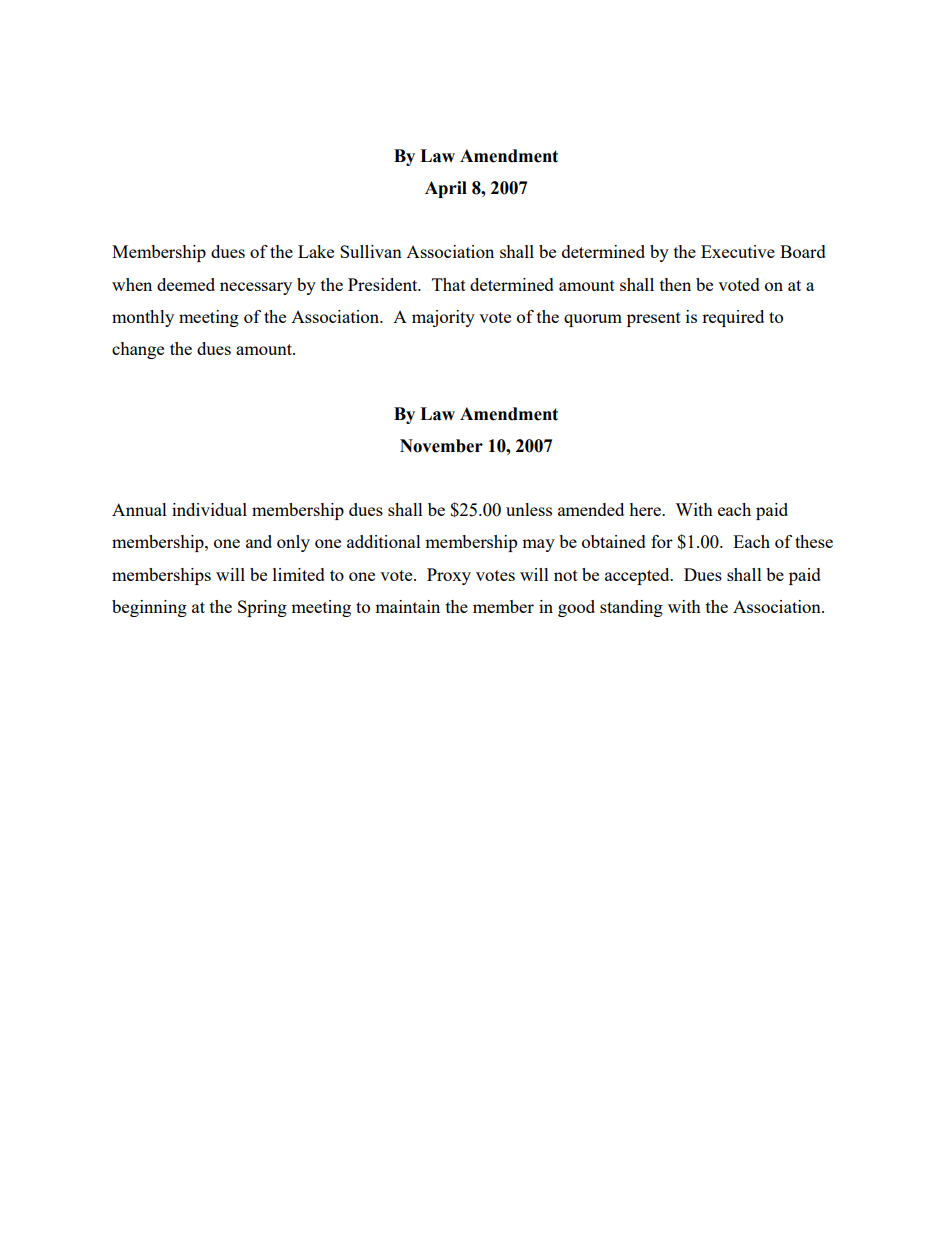 This page has height=1233, width=952. What do you see at coordinates (316, 251) in the page?
I see `Lake` at bounding box center [316, 251].
